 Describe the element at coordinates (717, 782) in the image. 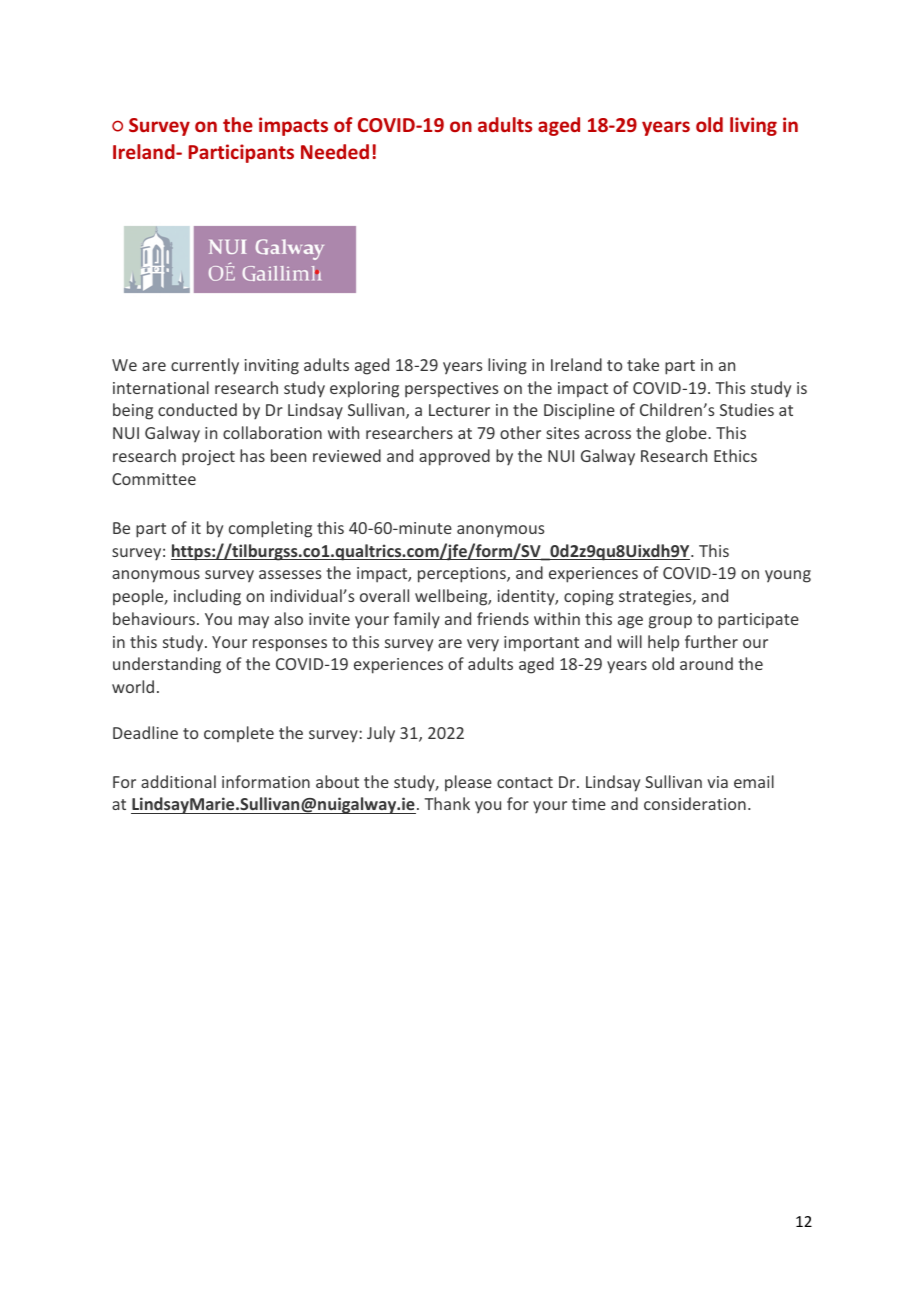

I see `via` at that location.
